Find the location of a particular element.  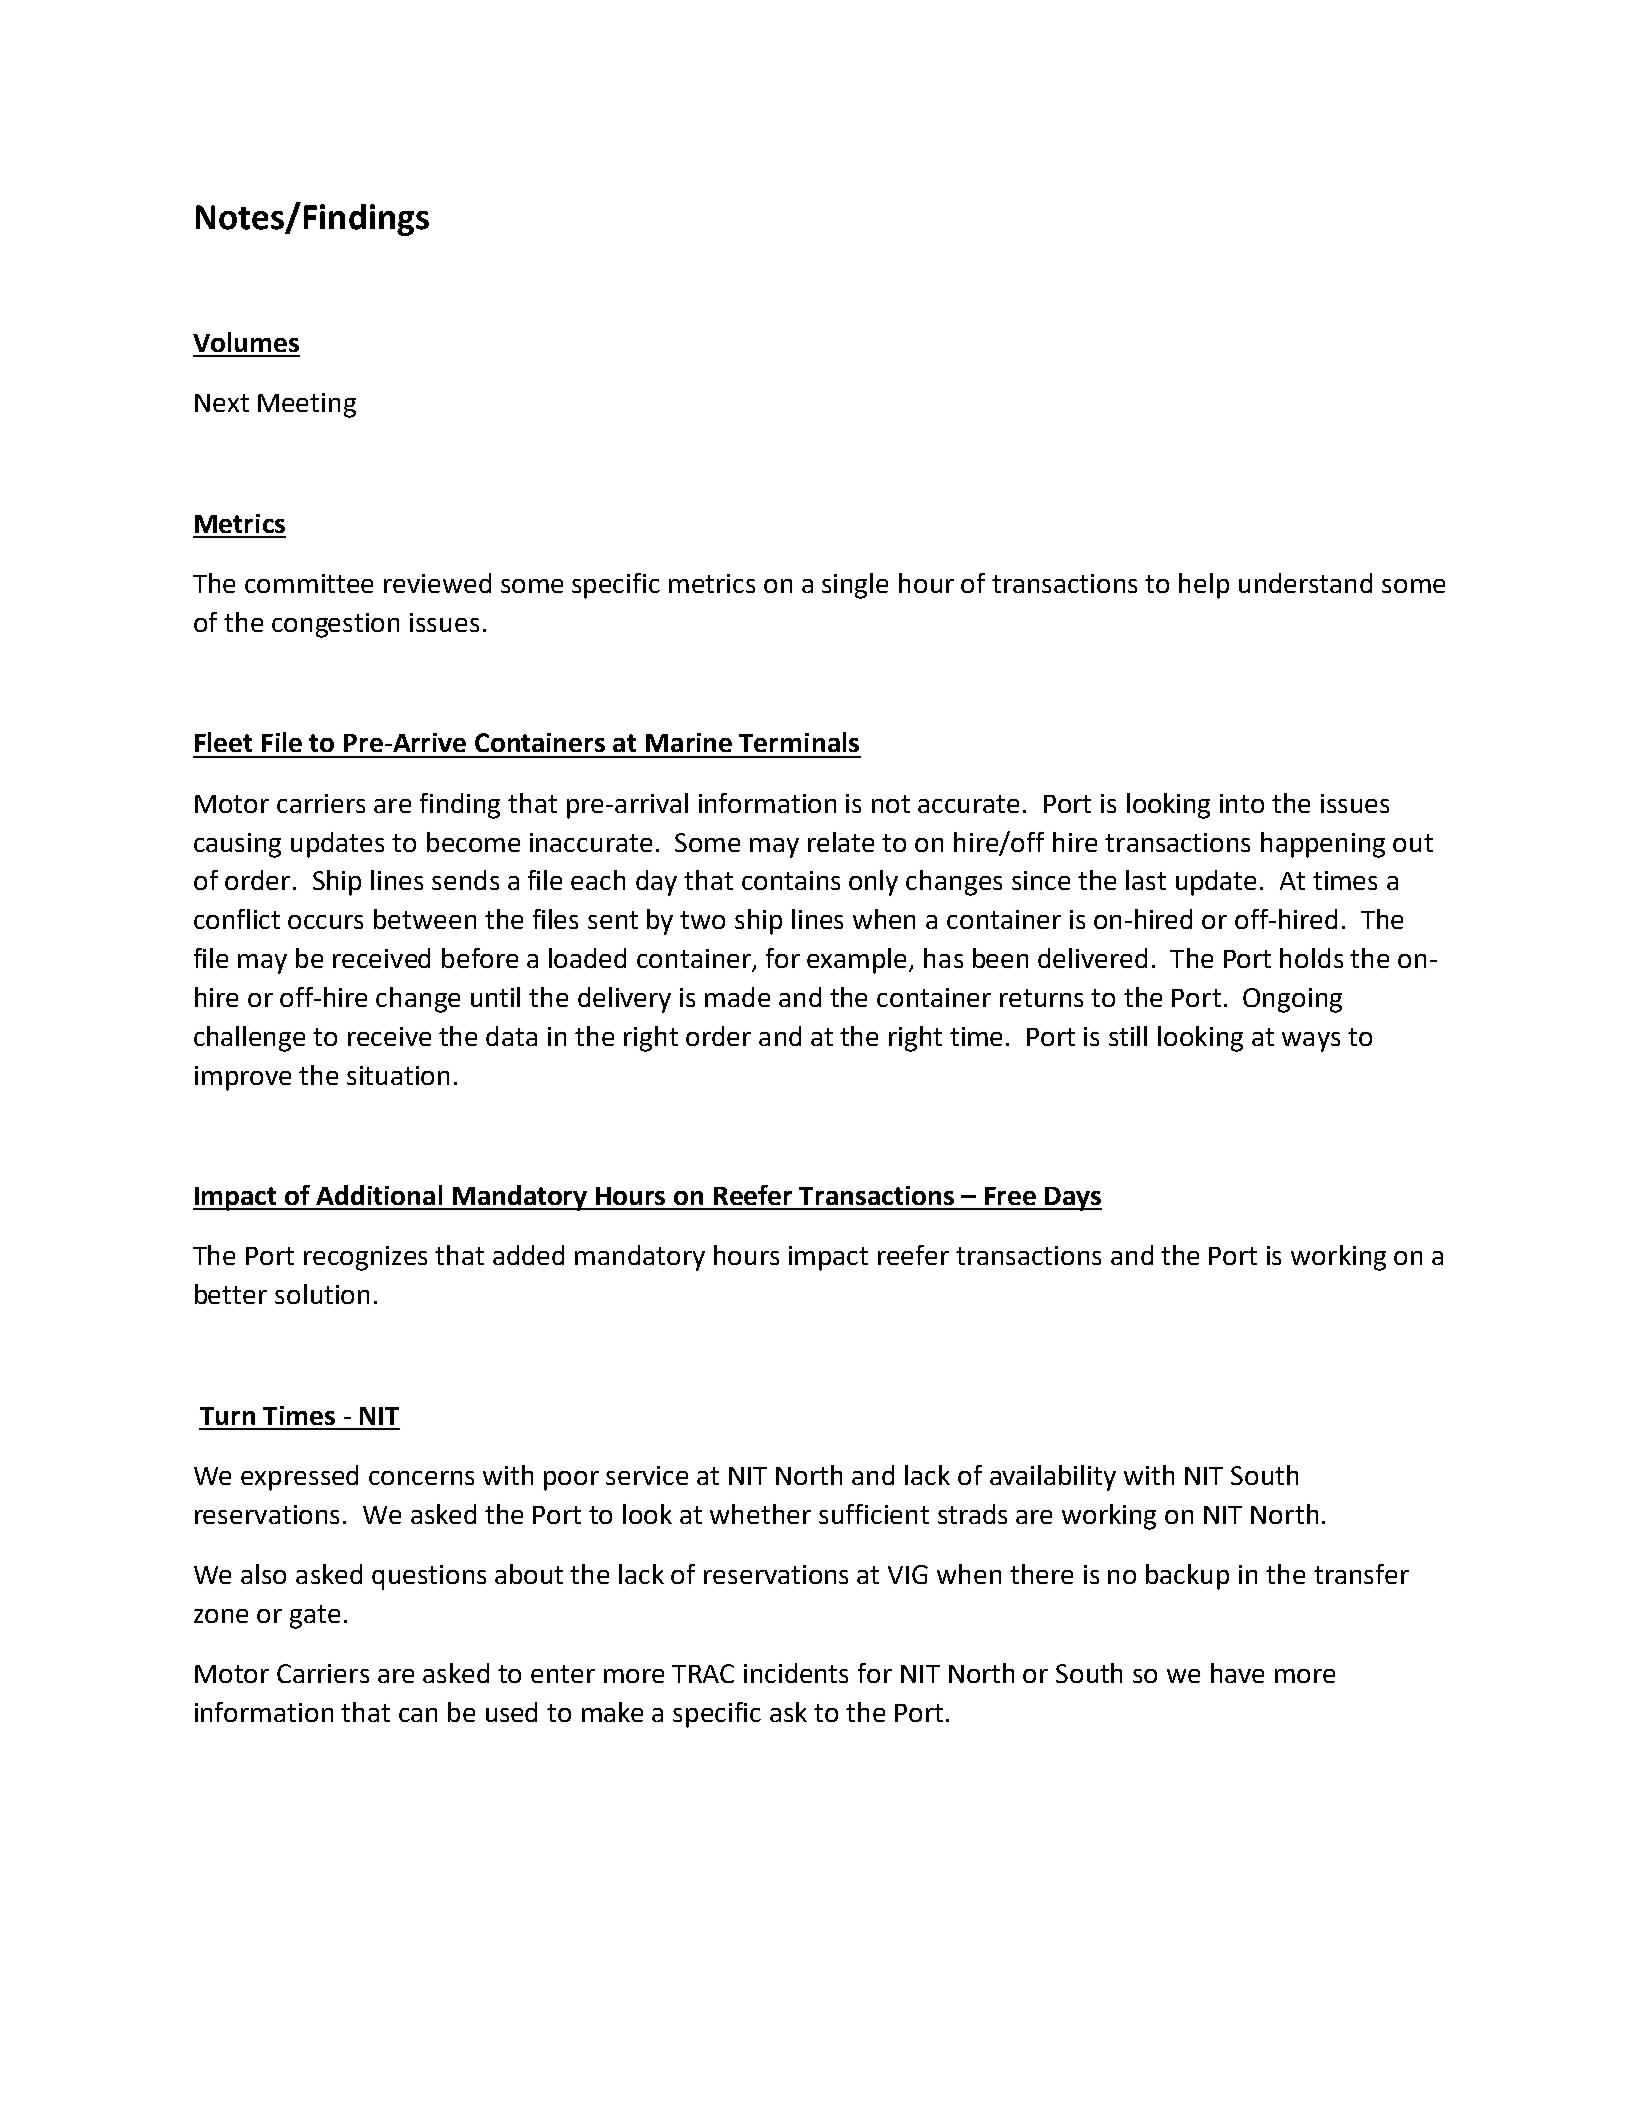

incidents is located at coordinates (796, 1673).
